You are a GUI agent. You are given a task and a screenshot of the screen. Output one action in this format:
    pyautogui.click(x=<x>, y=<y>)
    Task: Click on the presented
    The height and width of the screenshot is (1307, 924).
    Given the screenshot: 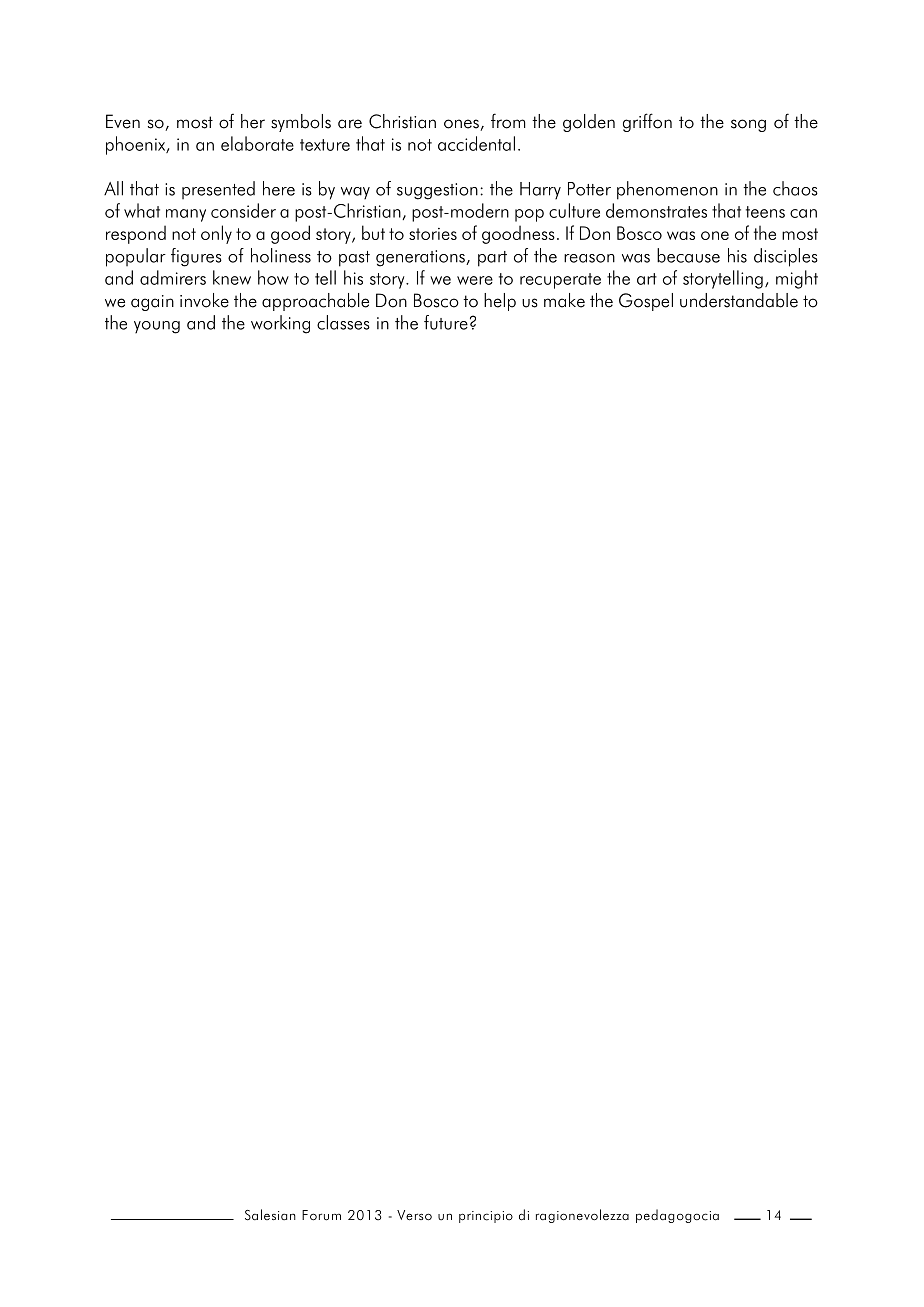 What is the action you would take?
    pyautogui.click(x=218, y=190)
